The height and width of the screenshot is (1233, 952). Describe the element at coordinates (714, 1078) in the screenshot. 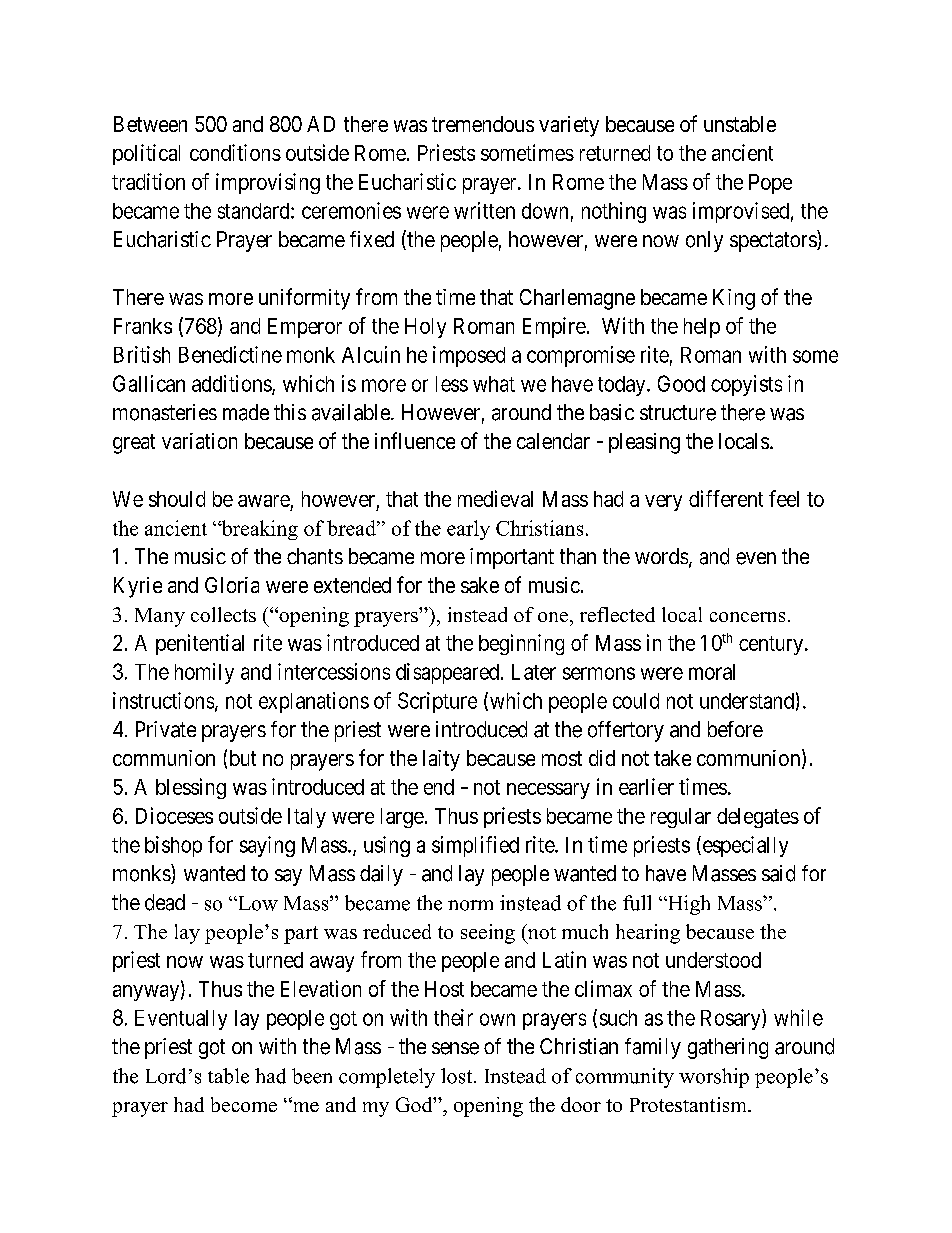

I see `worship` at that location.
